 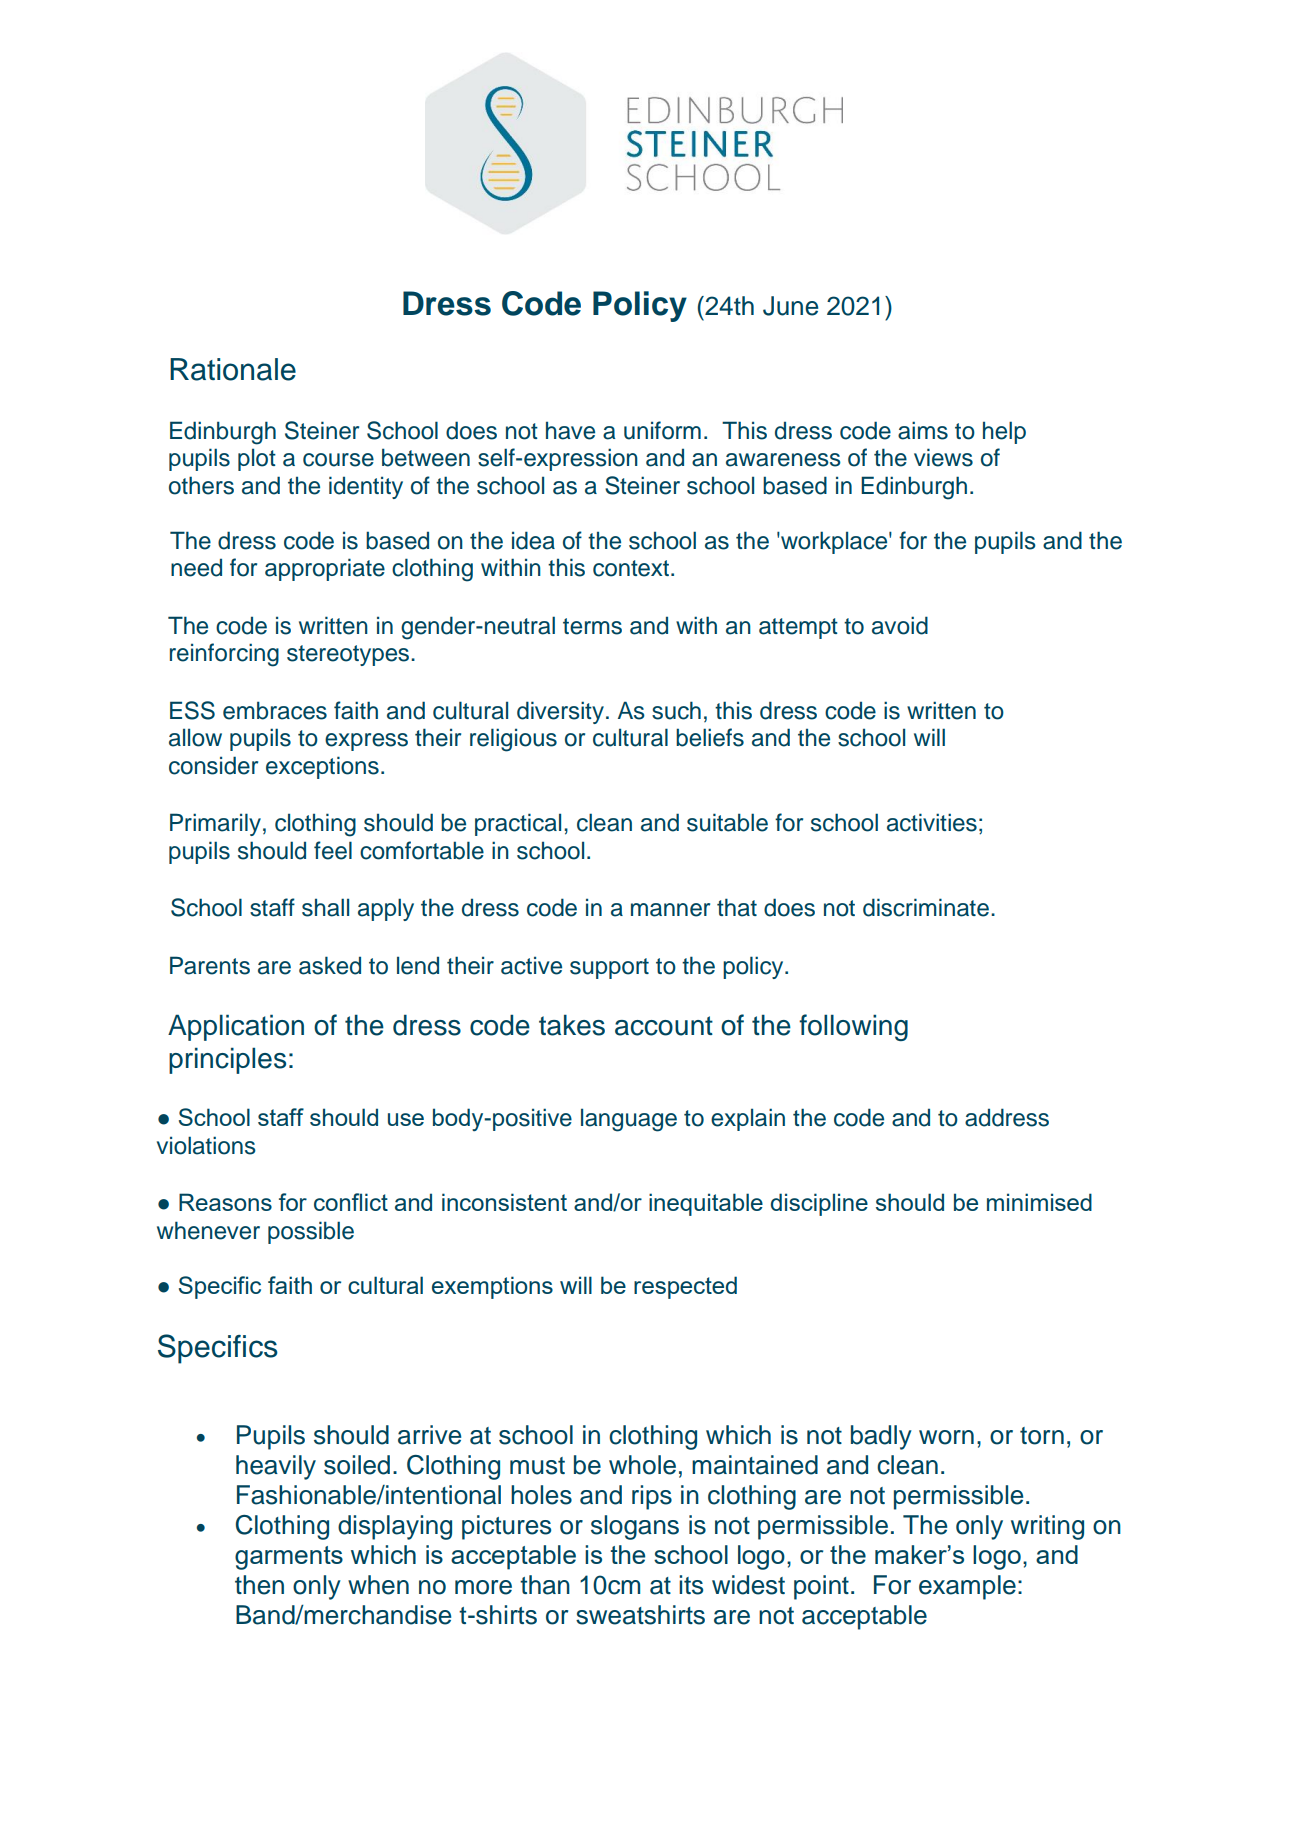 What do you see at coordinates (926, 907) in the document?
I see `discriminate` at bounding box center [926, 907].
